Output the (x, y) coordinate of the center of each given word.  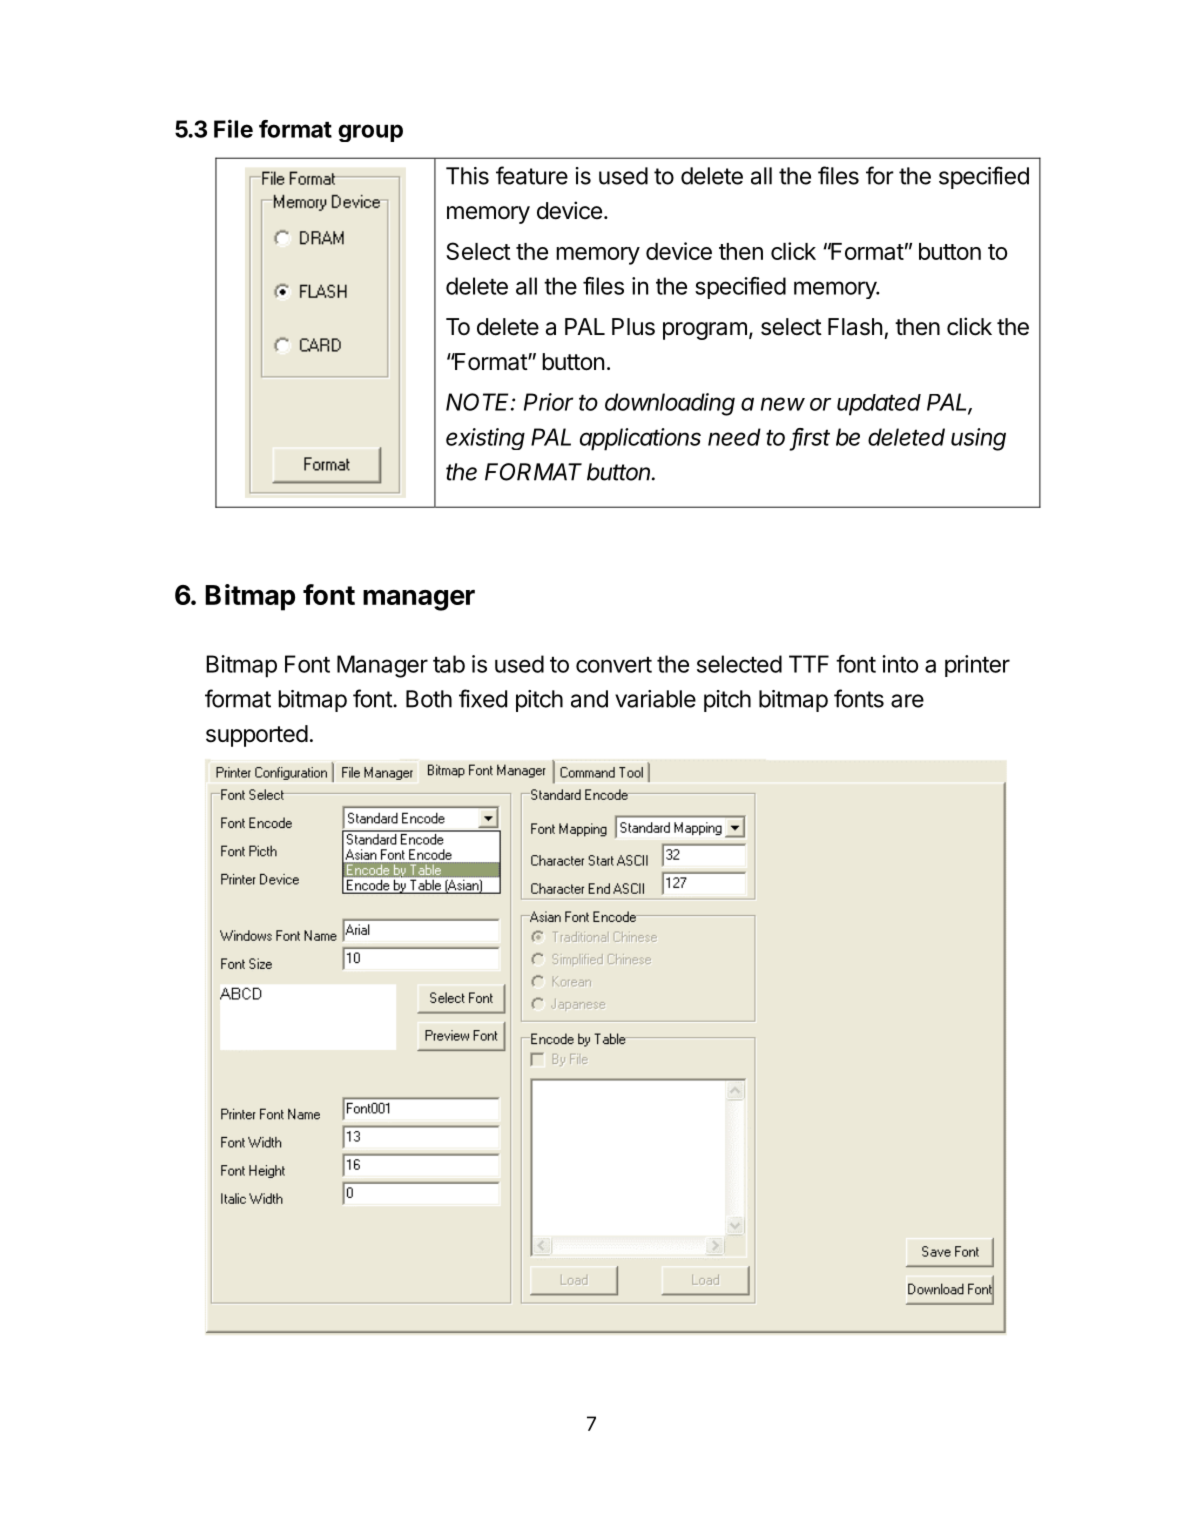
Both (429, 699)
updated (879, 405)
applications (640, 439)
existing (485, 439)
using (978, 439)
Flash (855, 327)
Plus (633, 327)
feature (532, 175)
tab (449, 664)
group (370, 133)
